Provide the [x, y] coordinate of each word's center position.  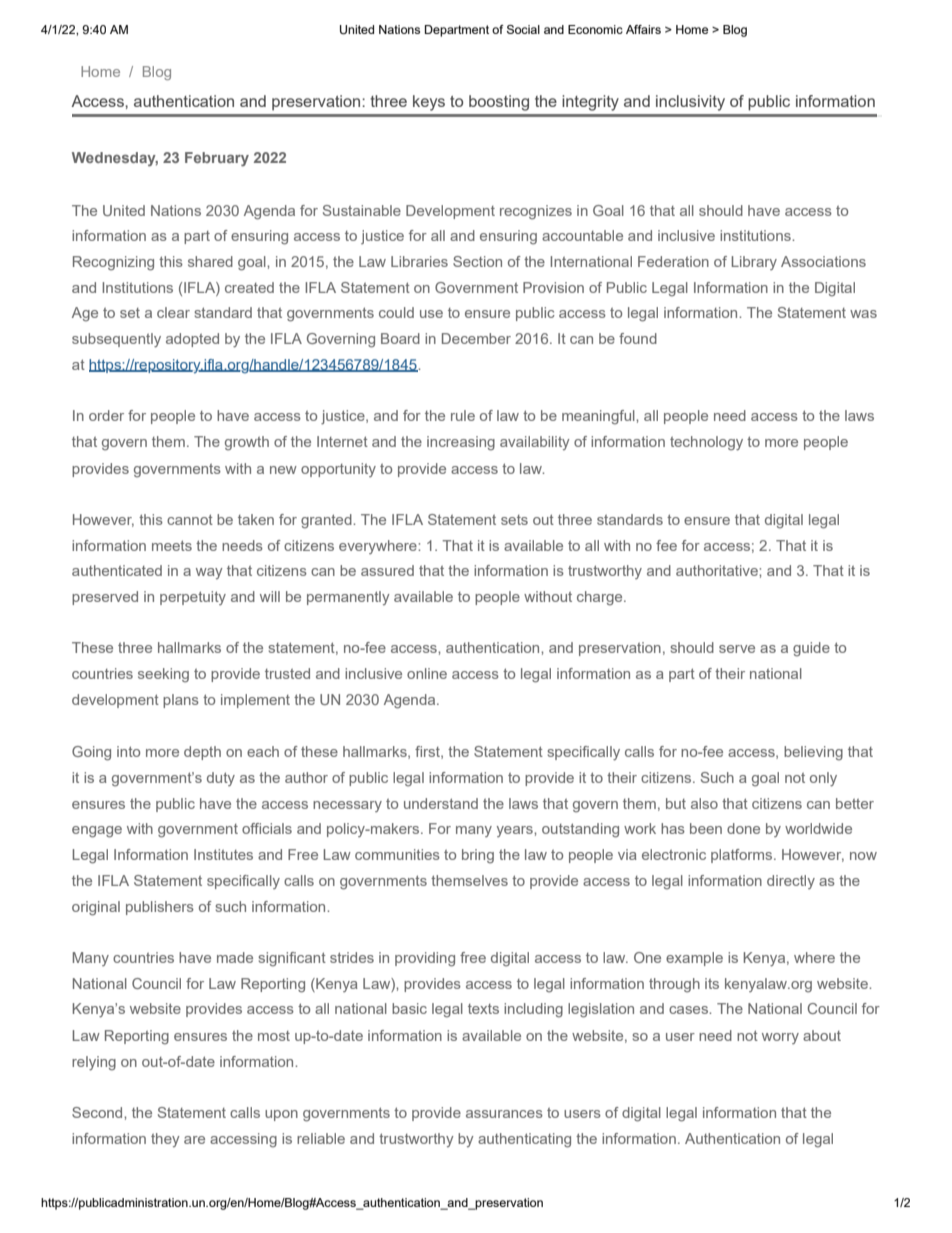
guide [811, 649]
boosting [499, 103]
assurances [504, 1114]
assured [387, 570]
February [217, 159]
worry [780, 1038]
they [165, 1140]
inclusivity [690, 103]
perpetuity [193, 598]
